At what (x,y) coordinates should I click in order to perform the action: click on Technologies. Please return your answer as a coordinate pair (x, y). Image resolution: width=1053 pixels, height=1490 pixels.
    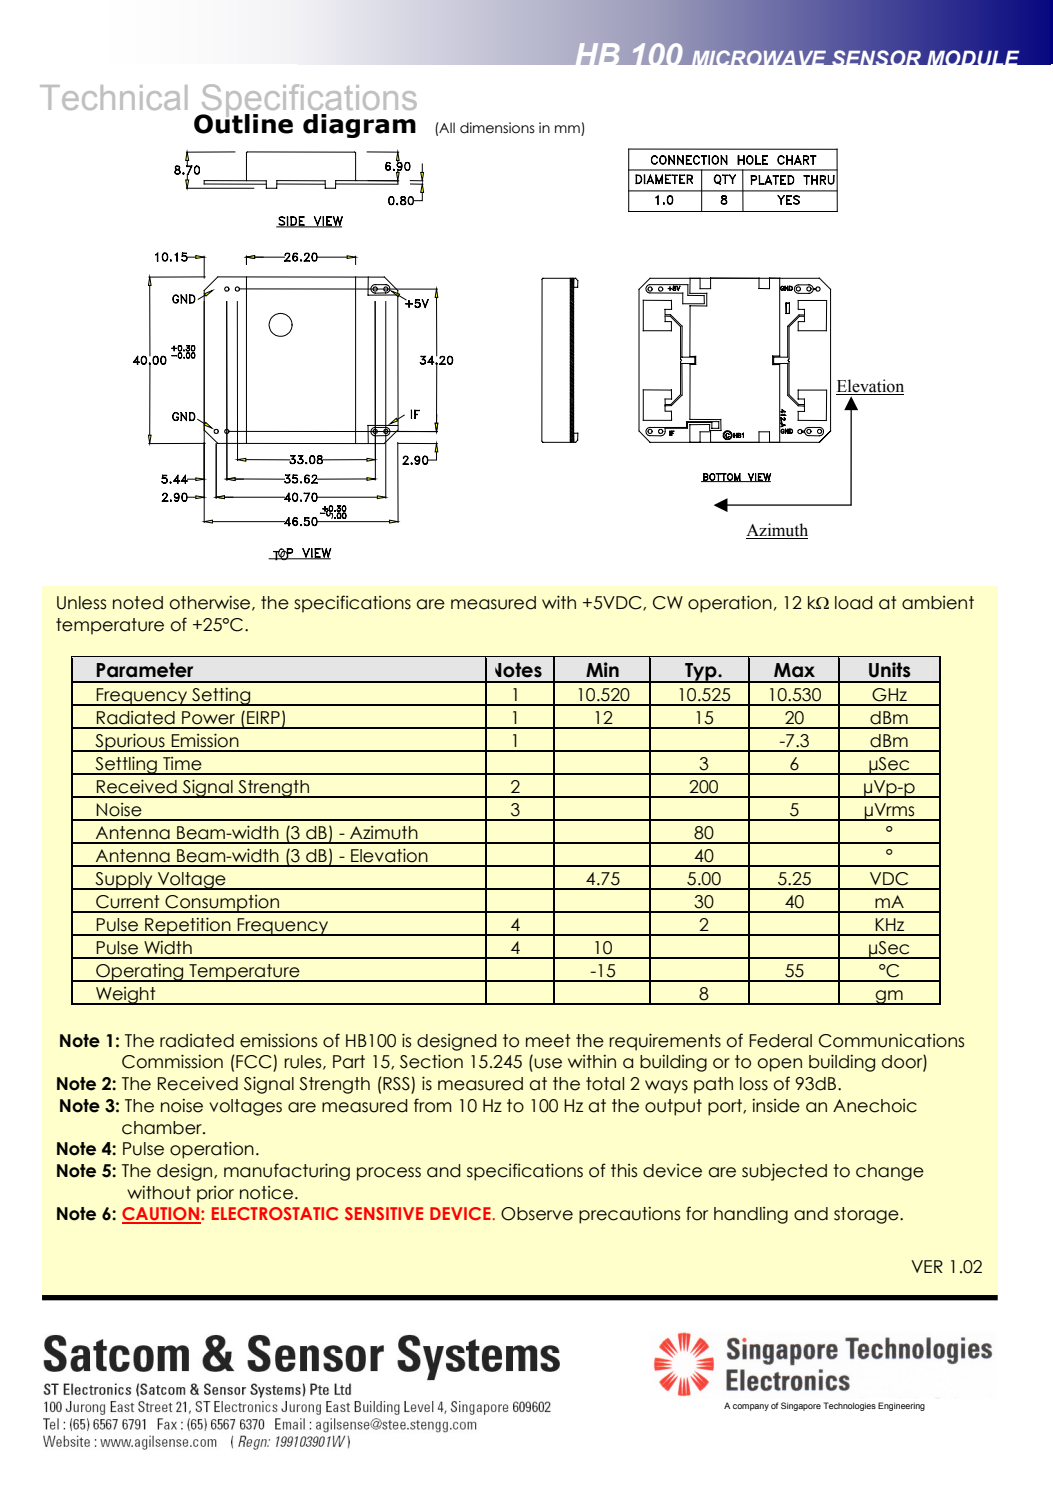
    Looking at the image, I should click on (849, 1406).
